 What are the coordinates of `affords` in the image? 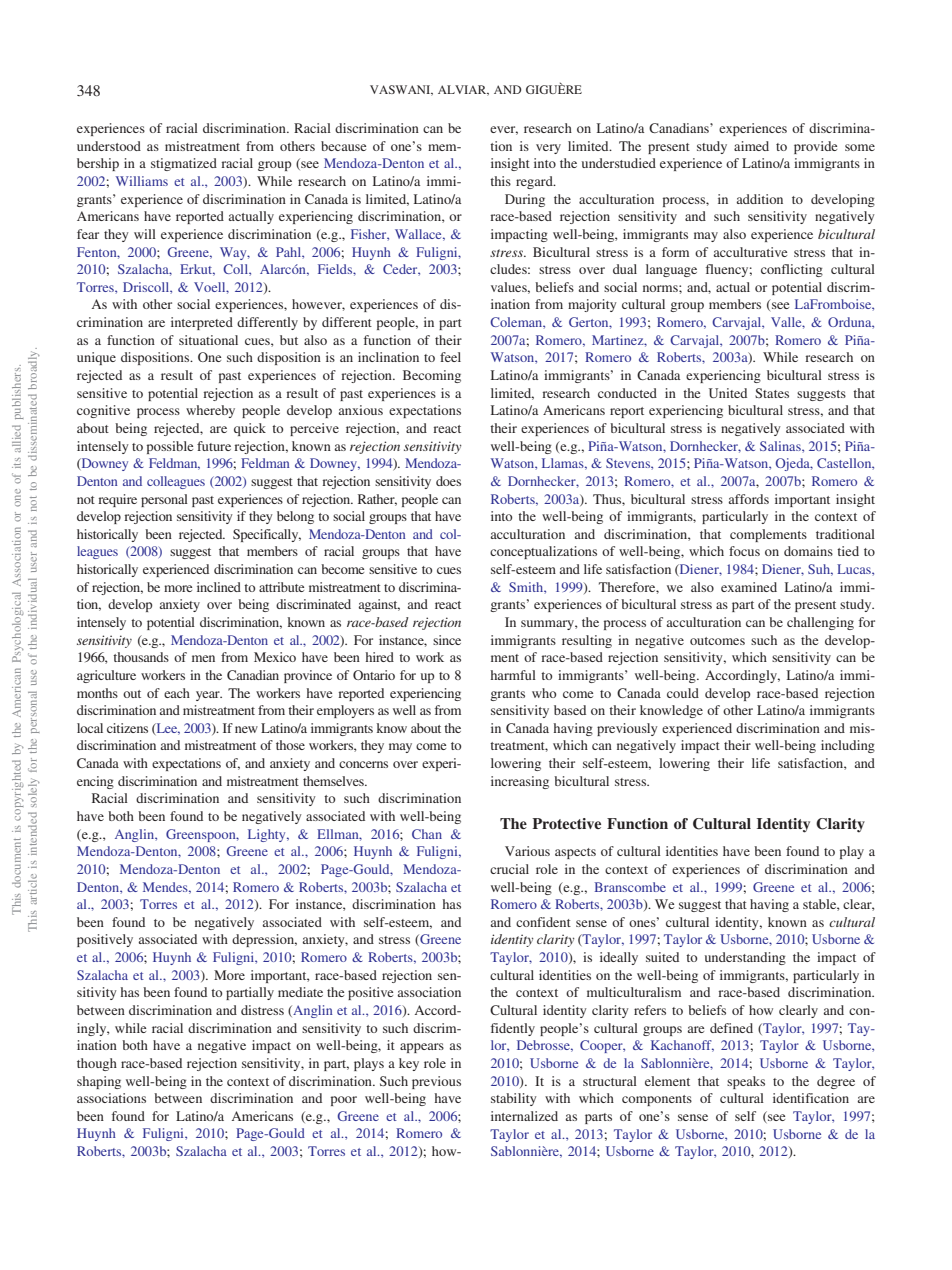 It's located at (749, 499).
